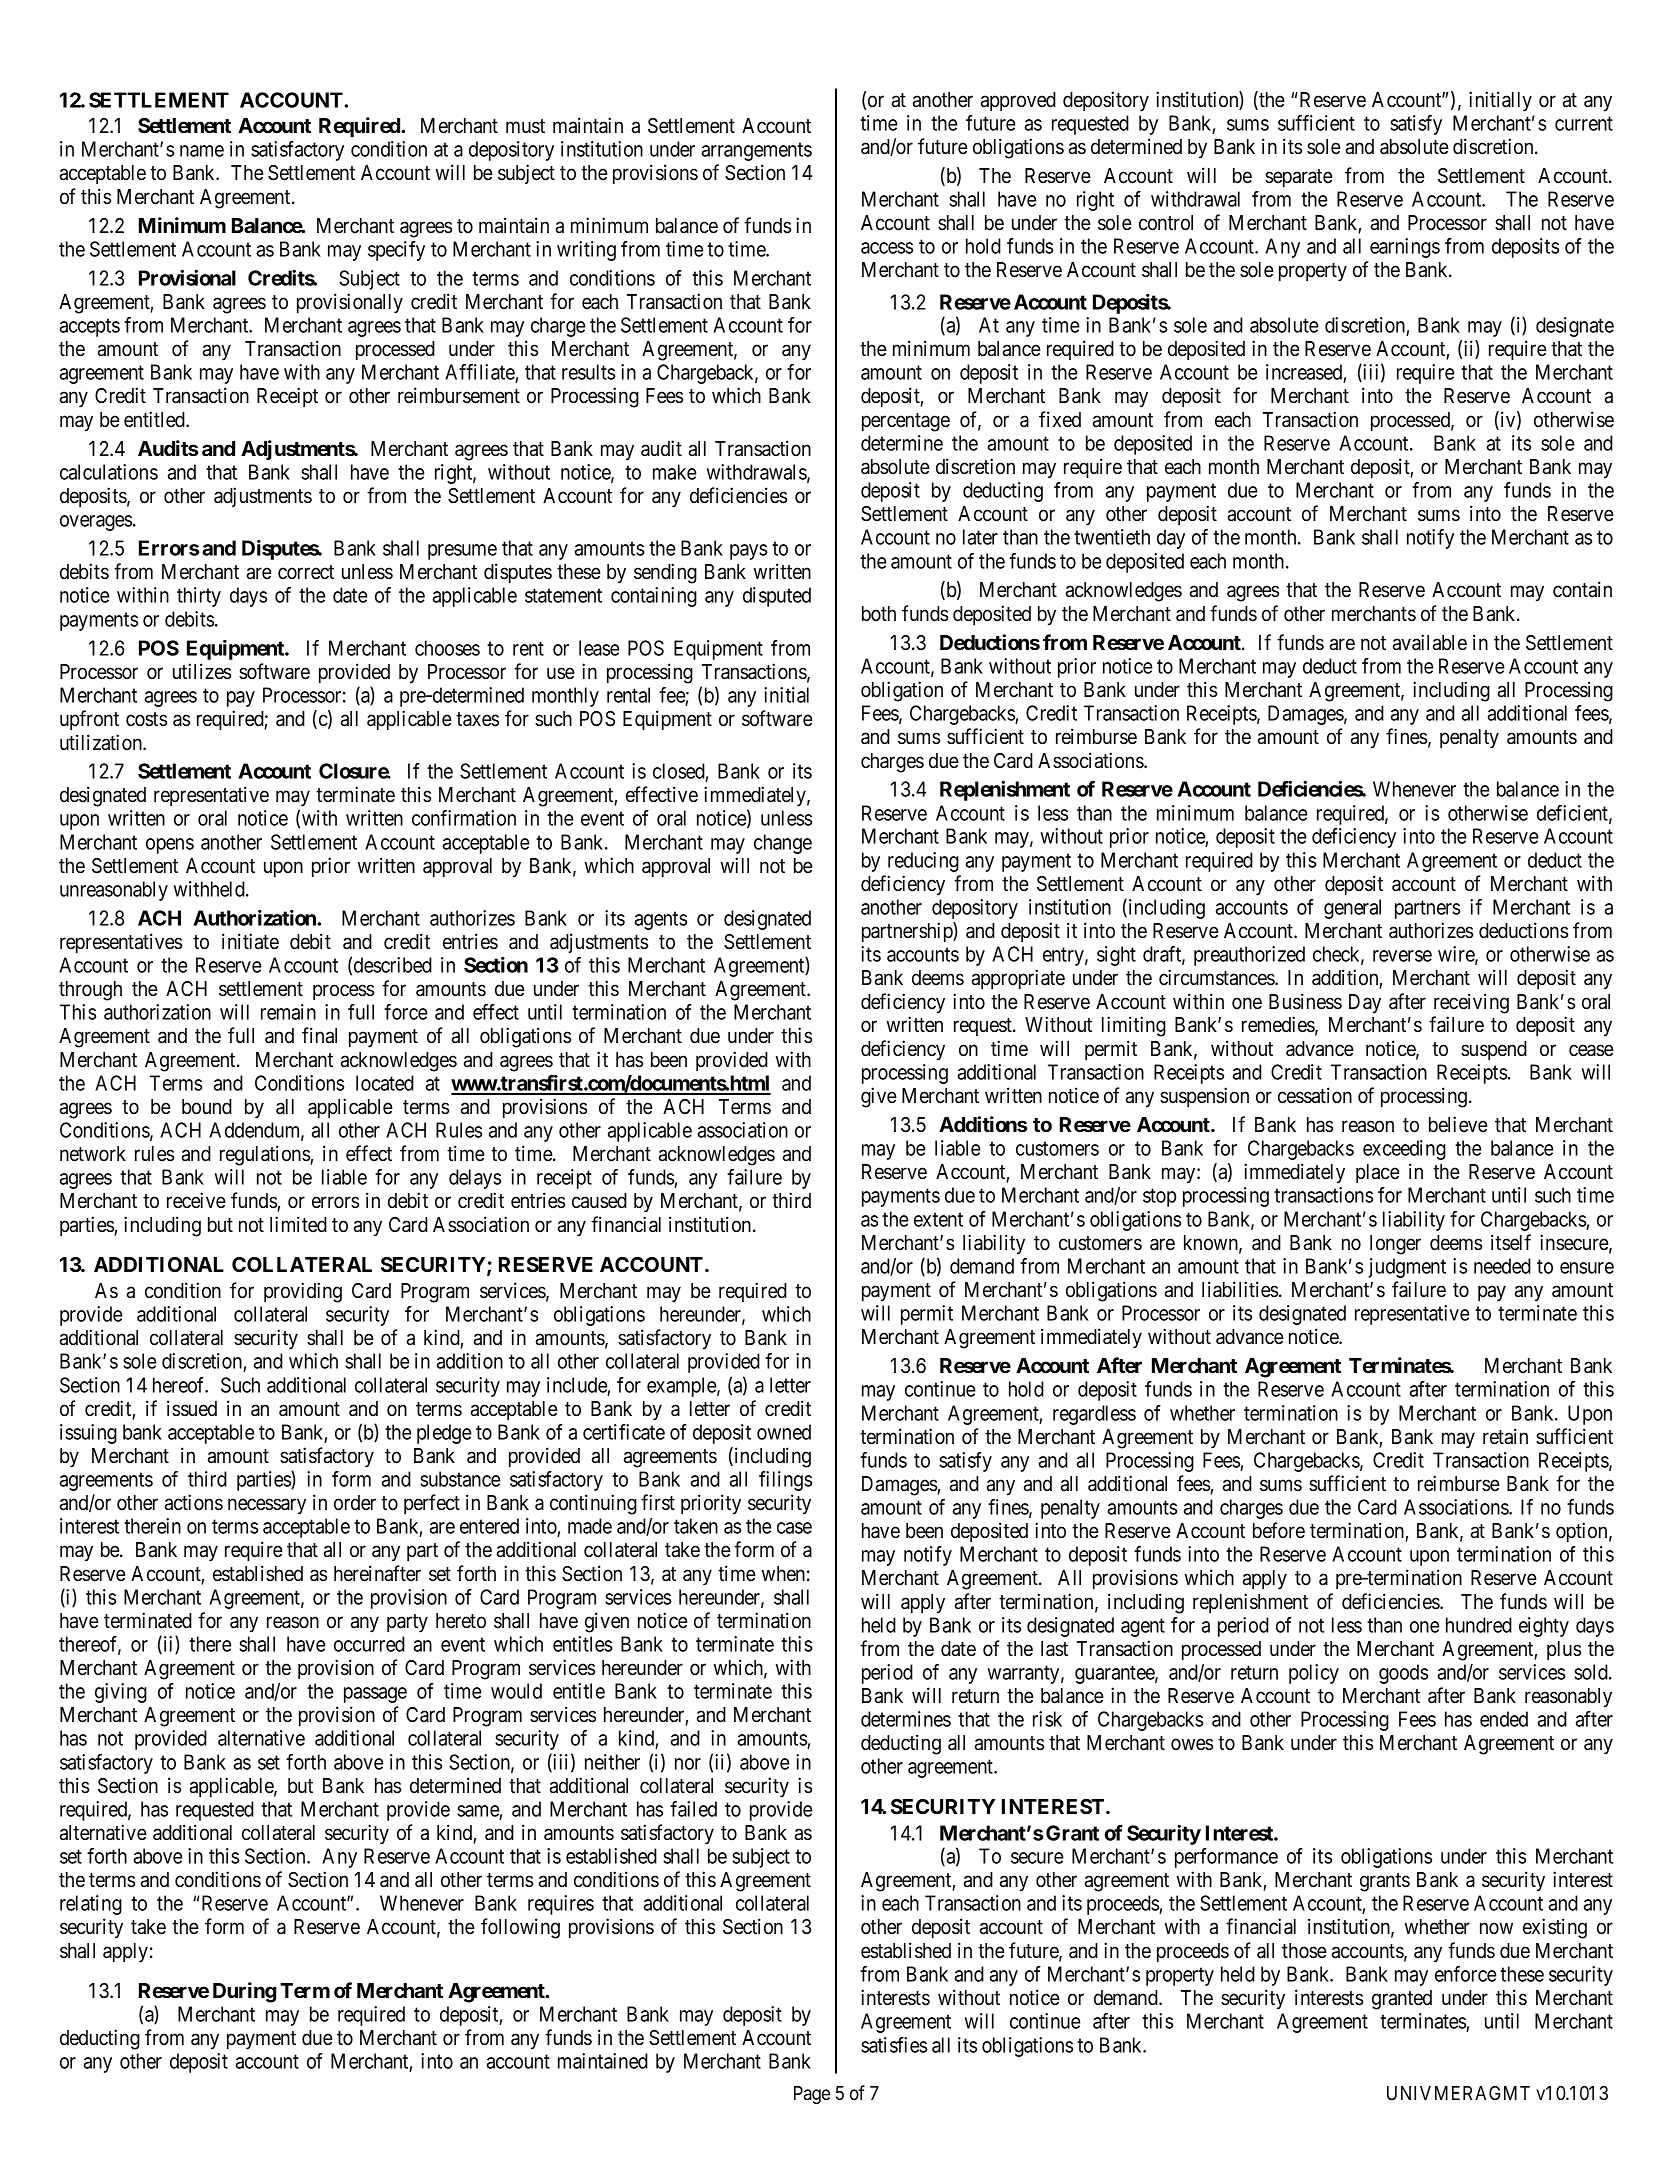  I want to click on satisfies, so click(894, 2045).
